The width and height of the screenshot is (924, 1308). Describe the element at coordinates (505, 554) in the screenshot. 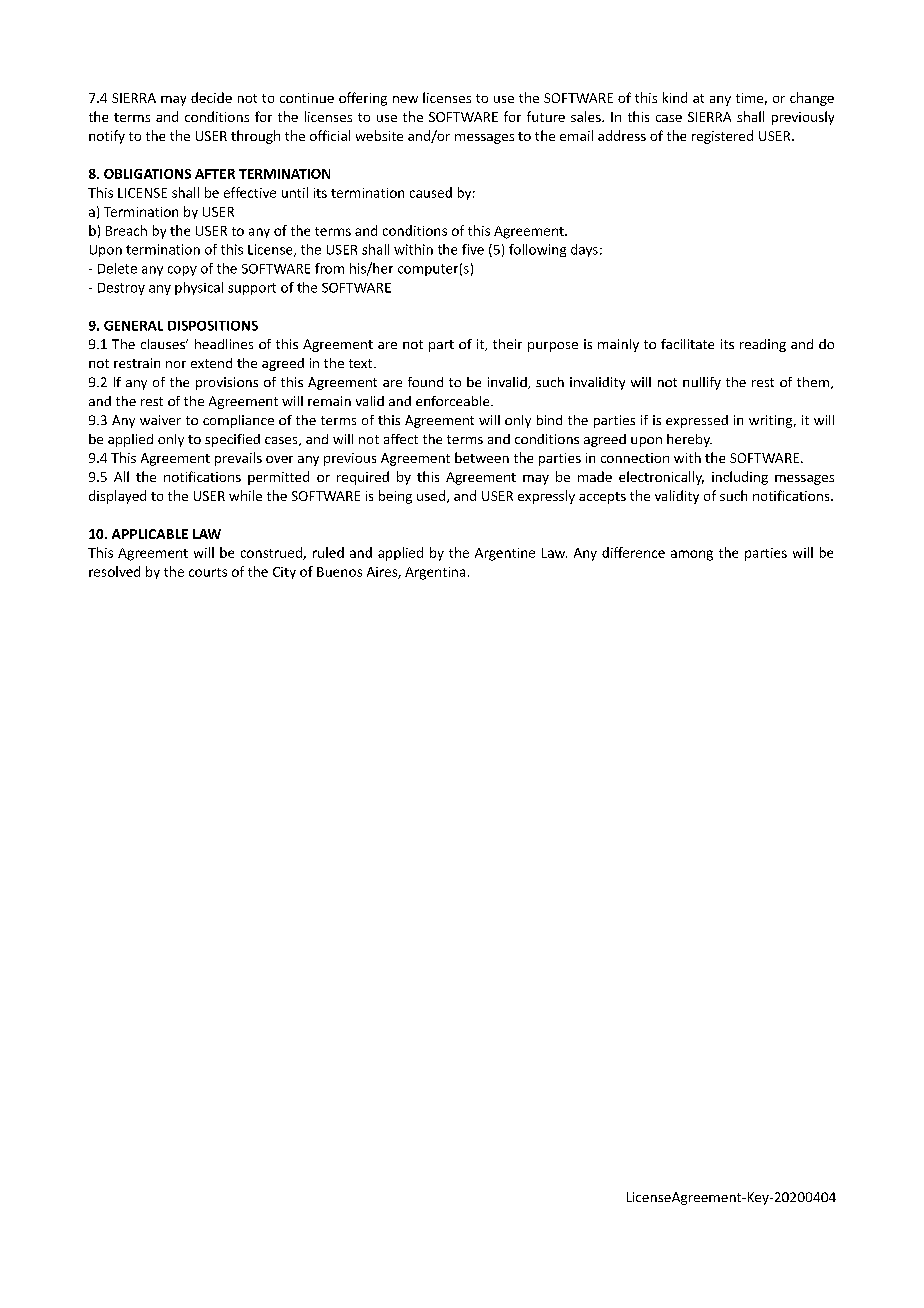

I see `Argentine` at that location.
